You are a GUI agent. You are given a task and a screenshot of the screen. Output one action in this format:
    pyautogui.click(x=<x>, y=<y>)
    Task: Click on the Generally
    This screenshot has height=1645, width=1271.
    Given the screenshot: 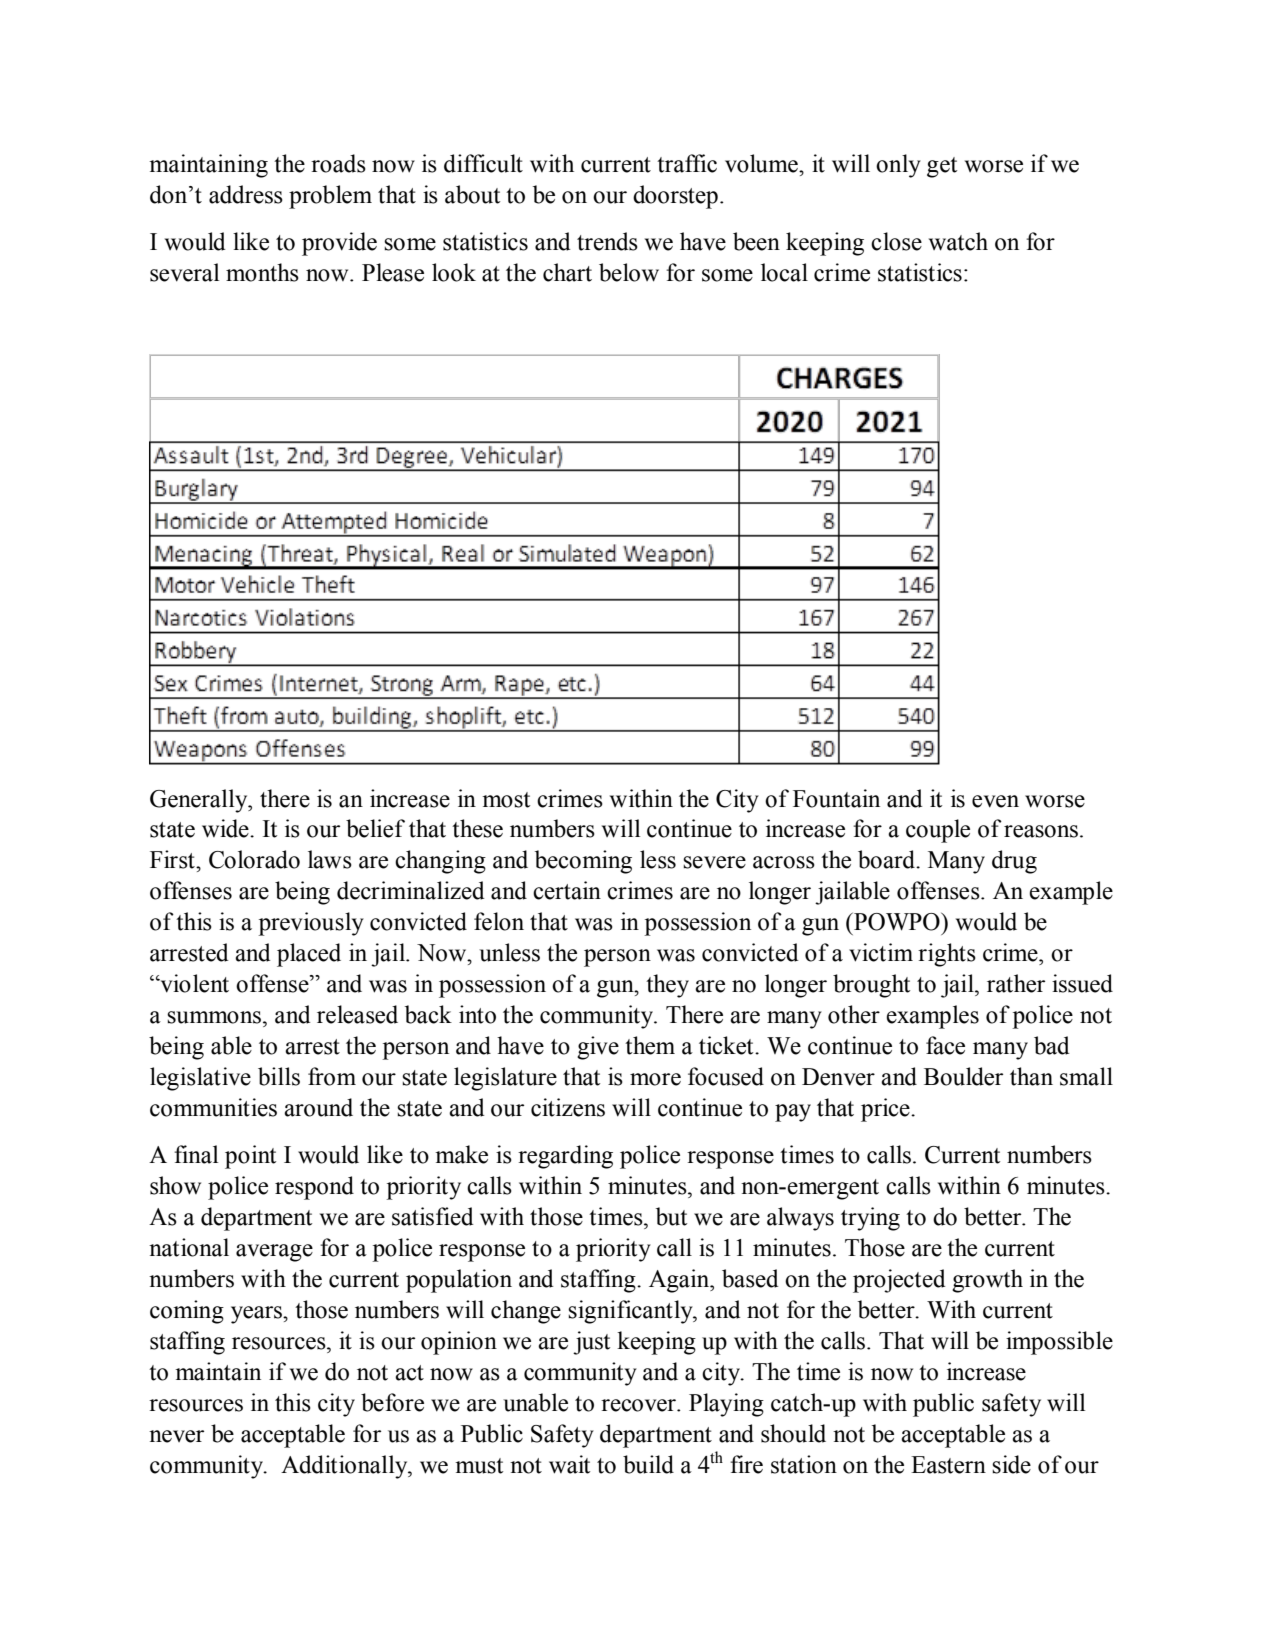 What is the action you would take?
    pyautogui.click(x=200, y=801)
